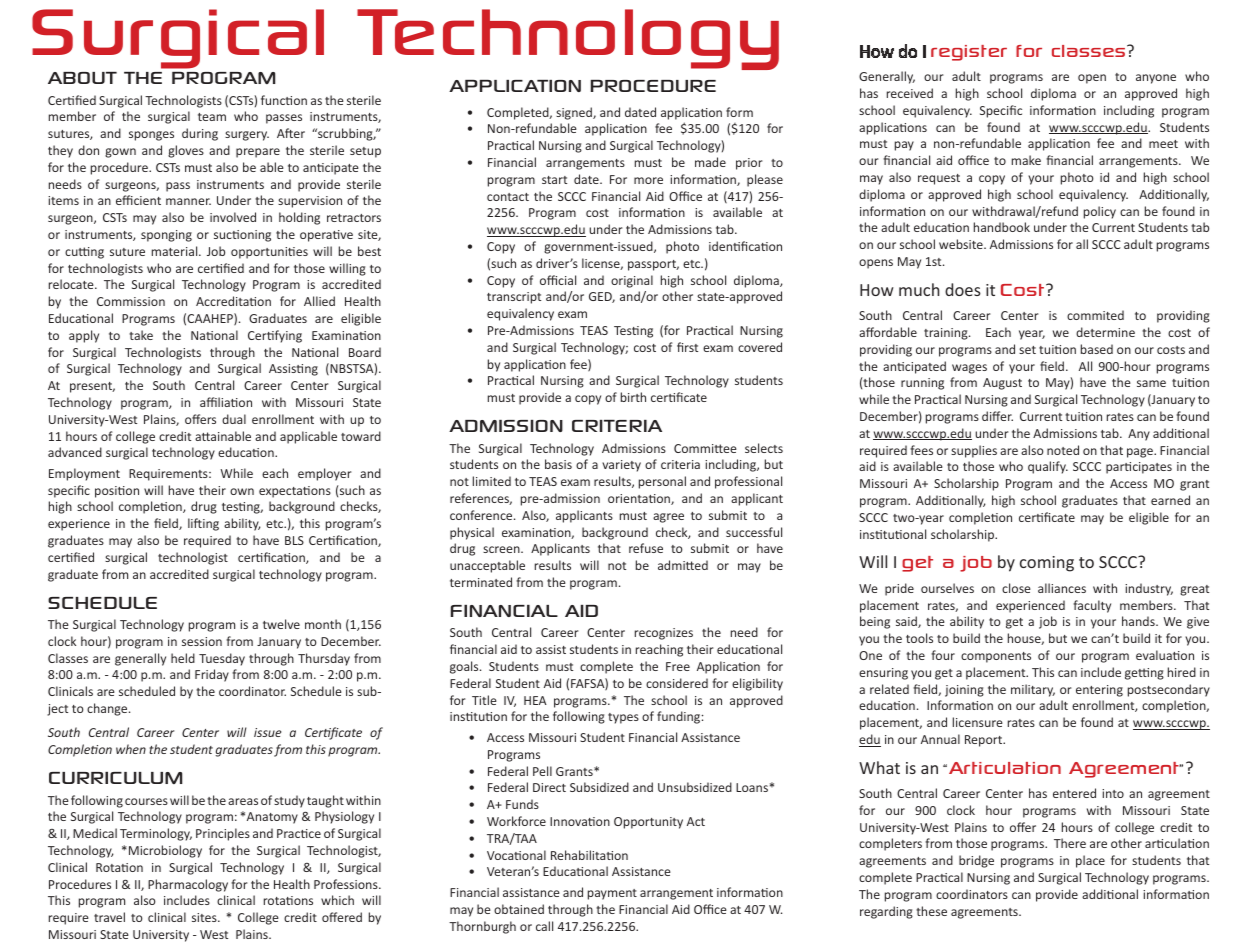 The width and height of the screenshot is (1233, 952). I want to click on qualify, so click(1048, 467).
